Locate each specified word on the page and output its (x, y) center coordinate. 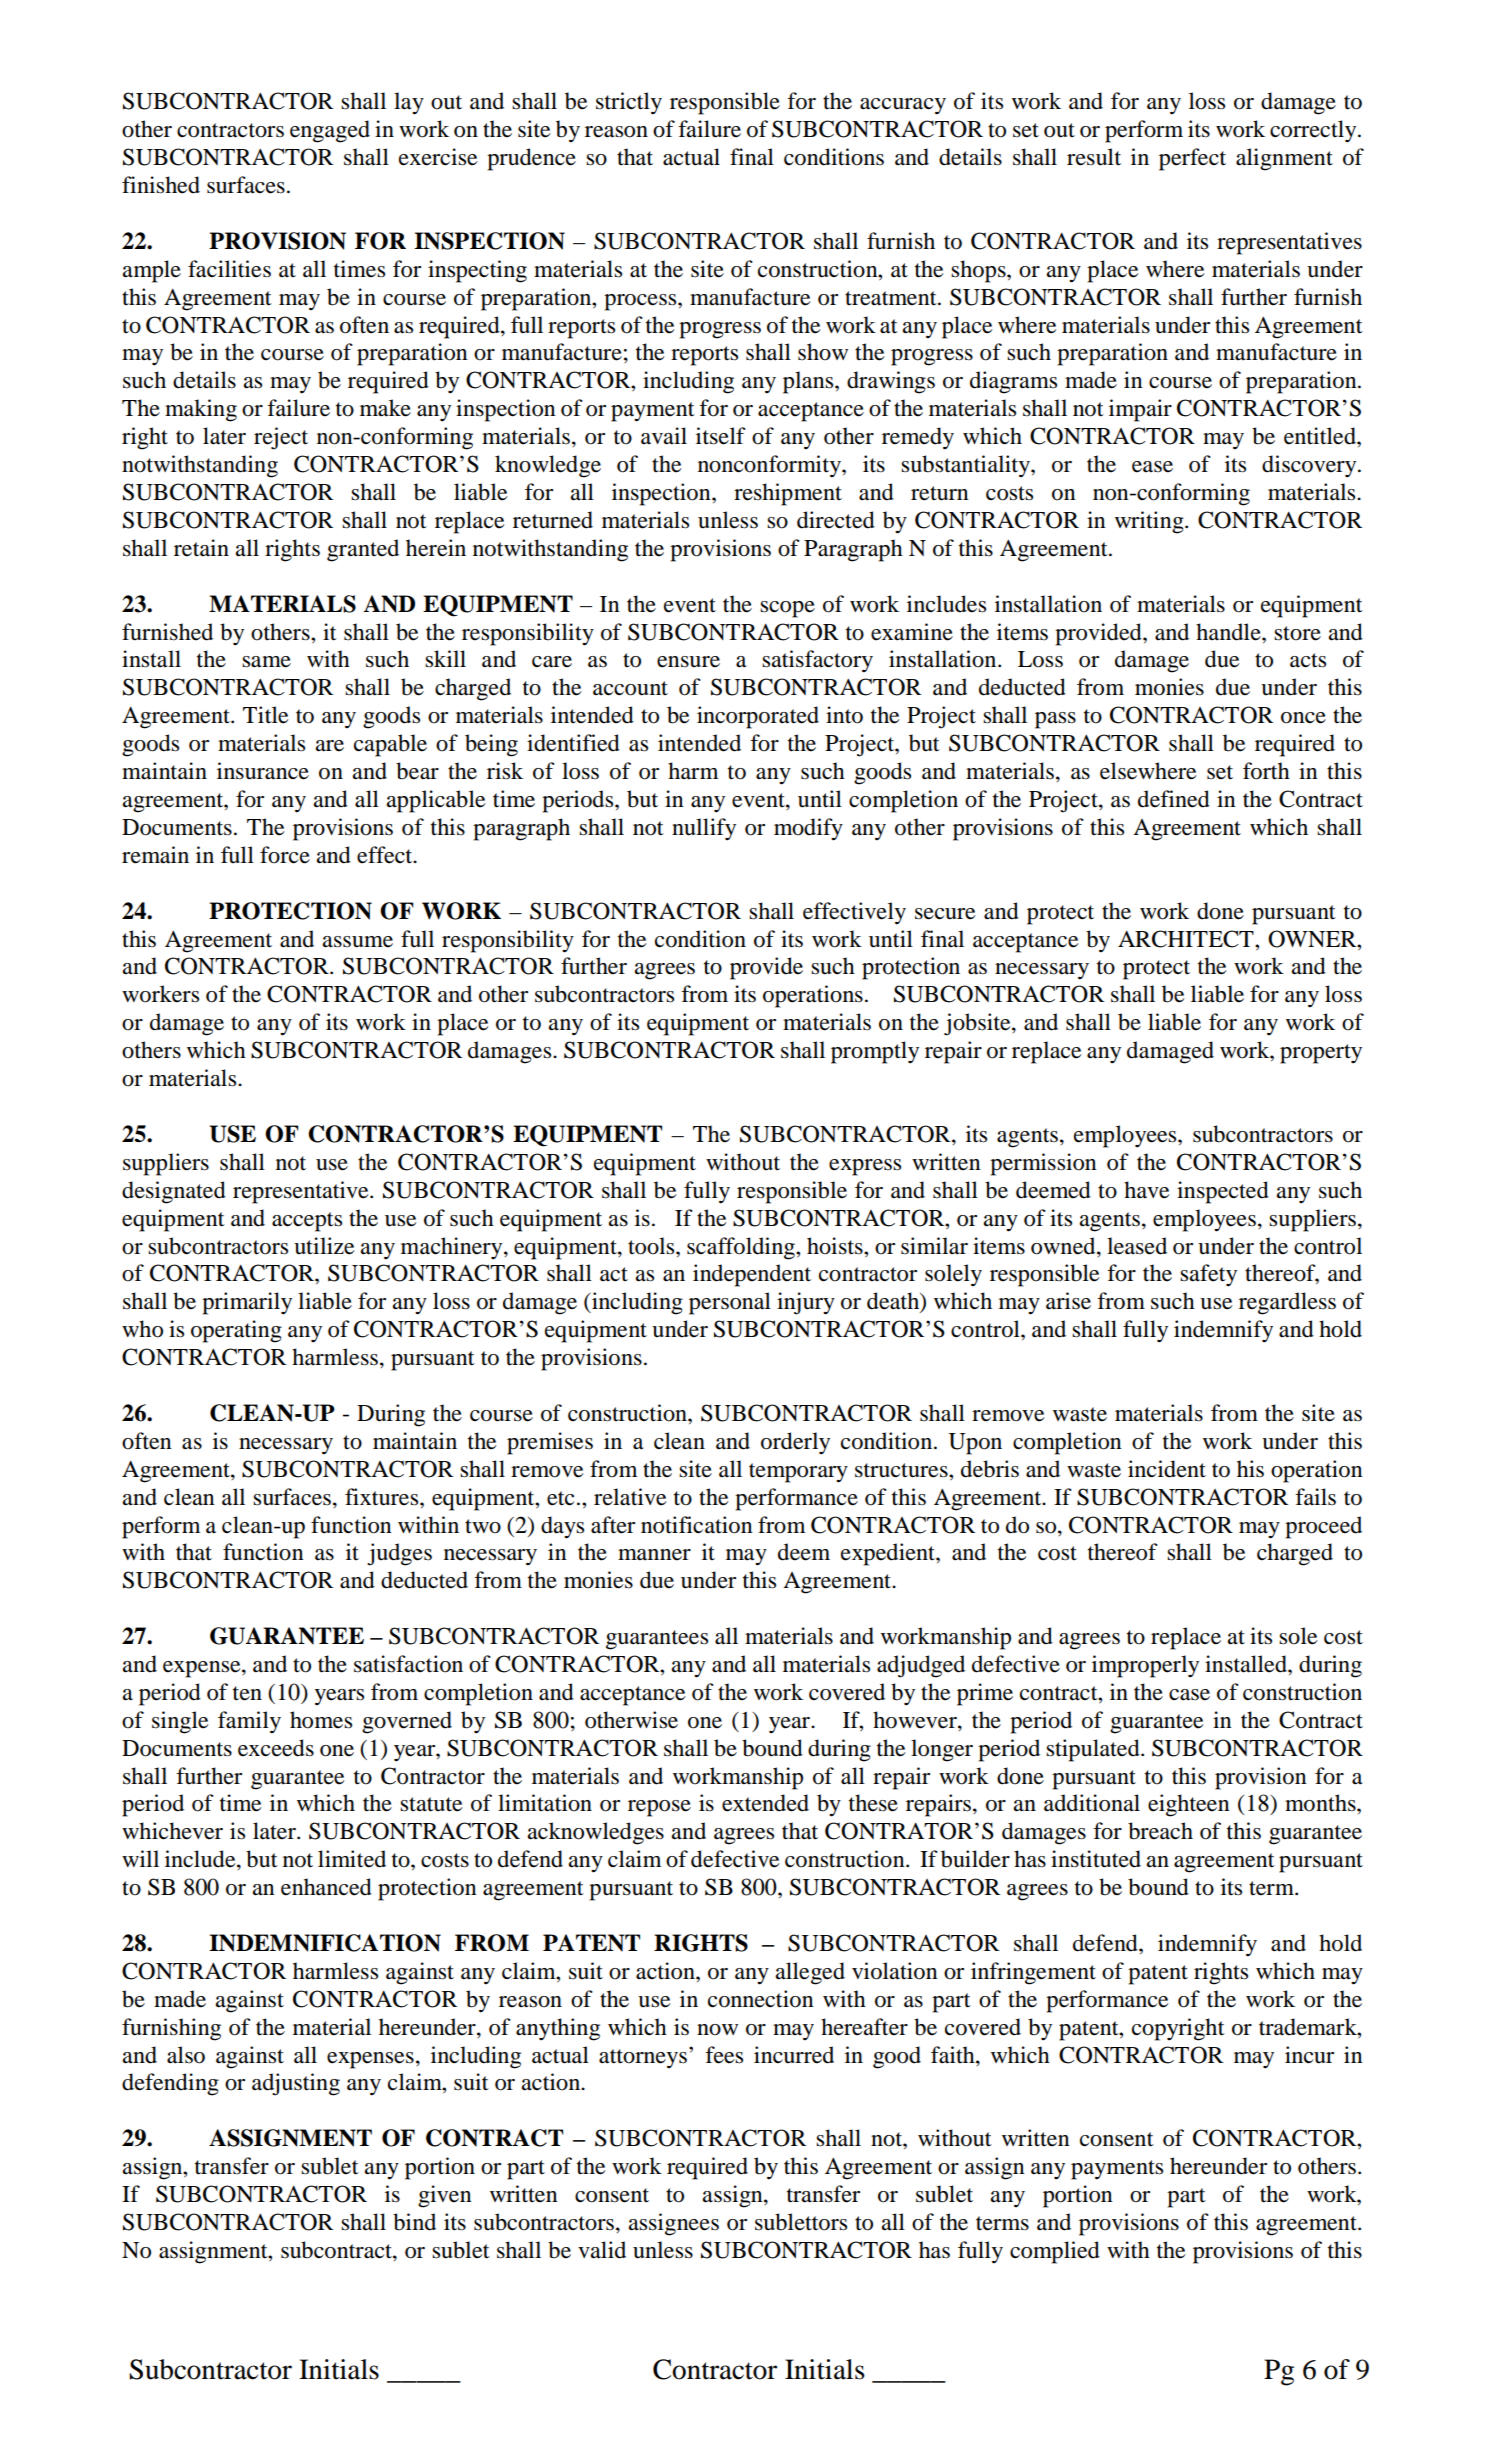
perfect (1192, 159)
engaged (330, 131)
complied (1055, 2252)
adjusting (296, 2084)
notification (697, 1525)
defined (1174, 799)
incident (1167, 1469)
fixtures (383, 1497)
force (285, 855)
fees (724, 2055)
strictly (629, 103)
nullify (704, 829)
